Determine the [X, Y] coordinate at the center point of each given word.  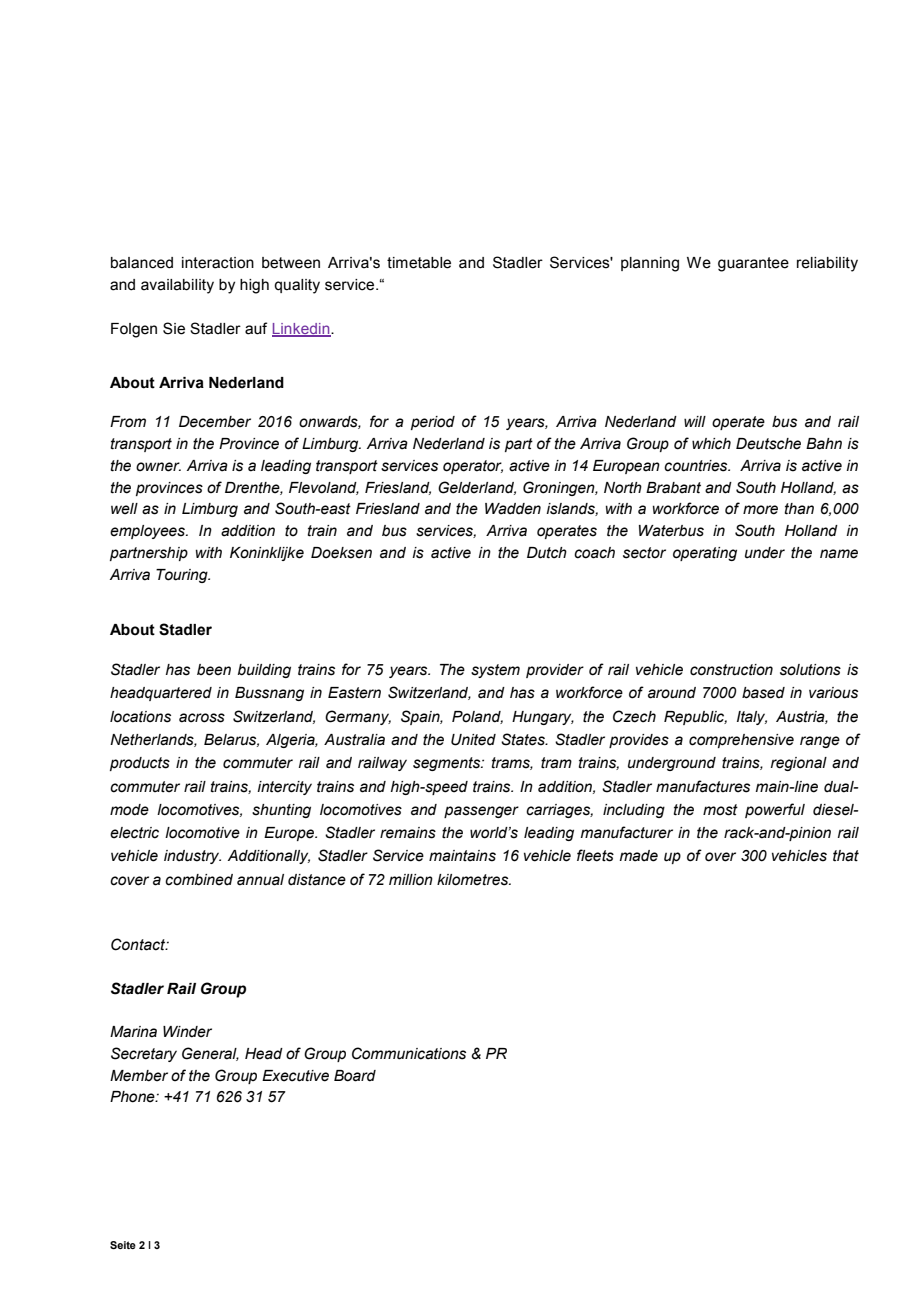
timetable [419, 263]
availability [177, 286]
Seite [123, 1245]
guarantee [753, 264]
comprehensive [741, 741]
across [202, 718]
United [473, 740]
